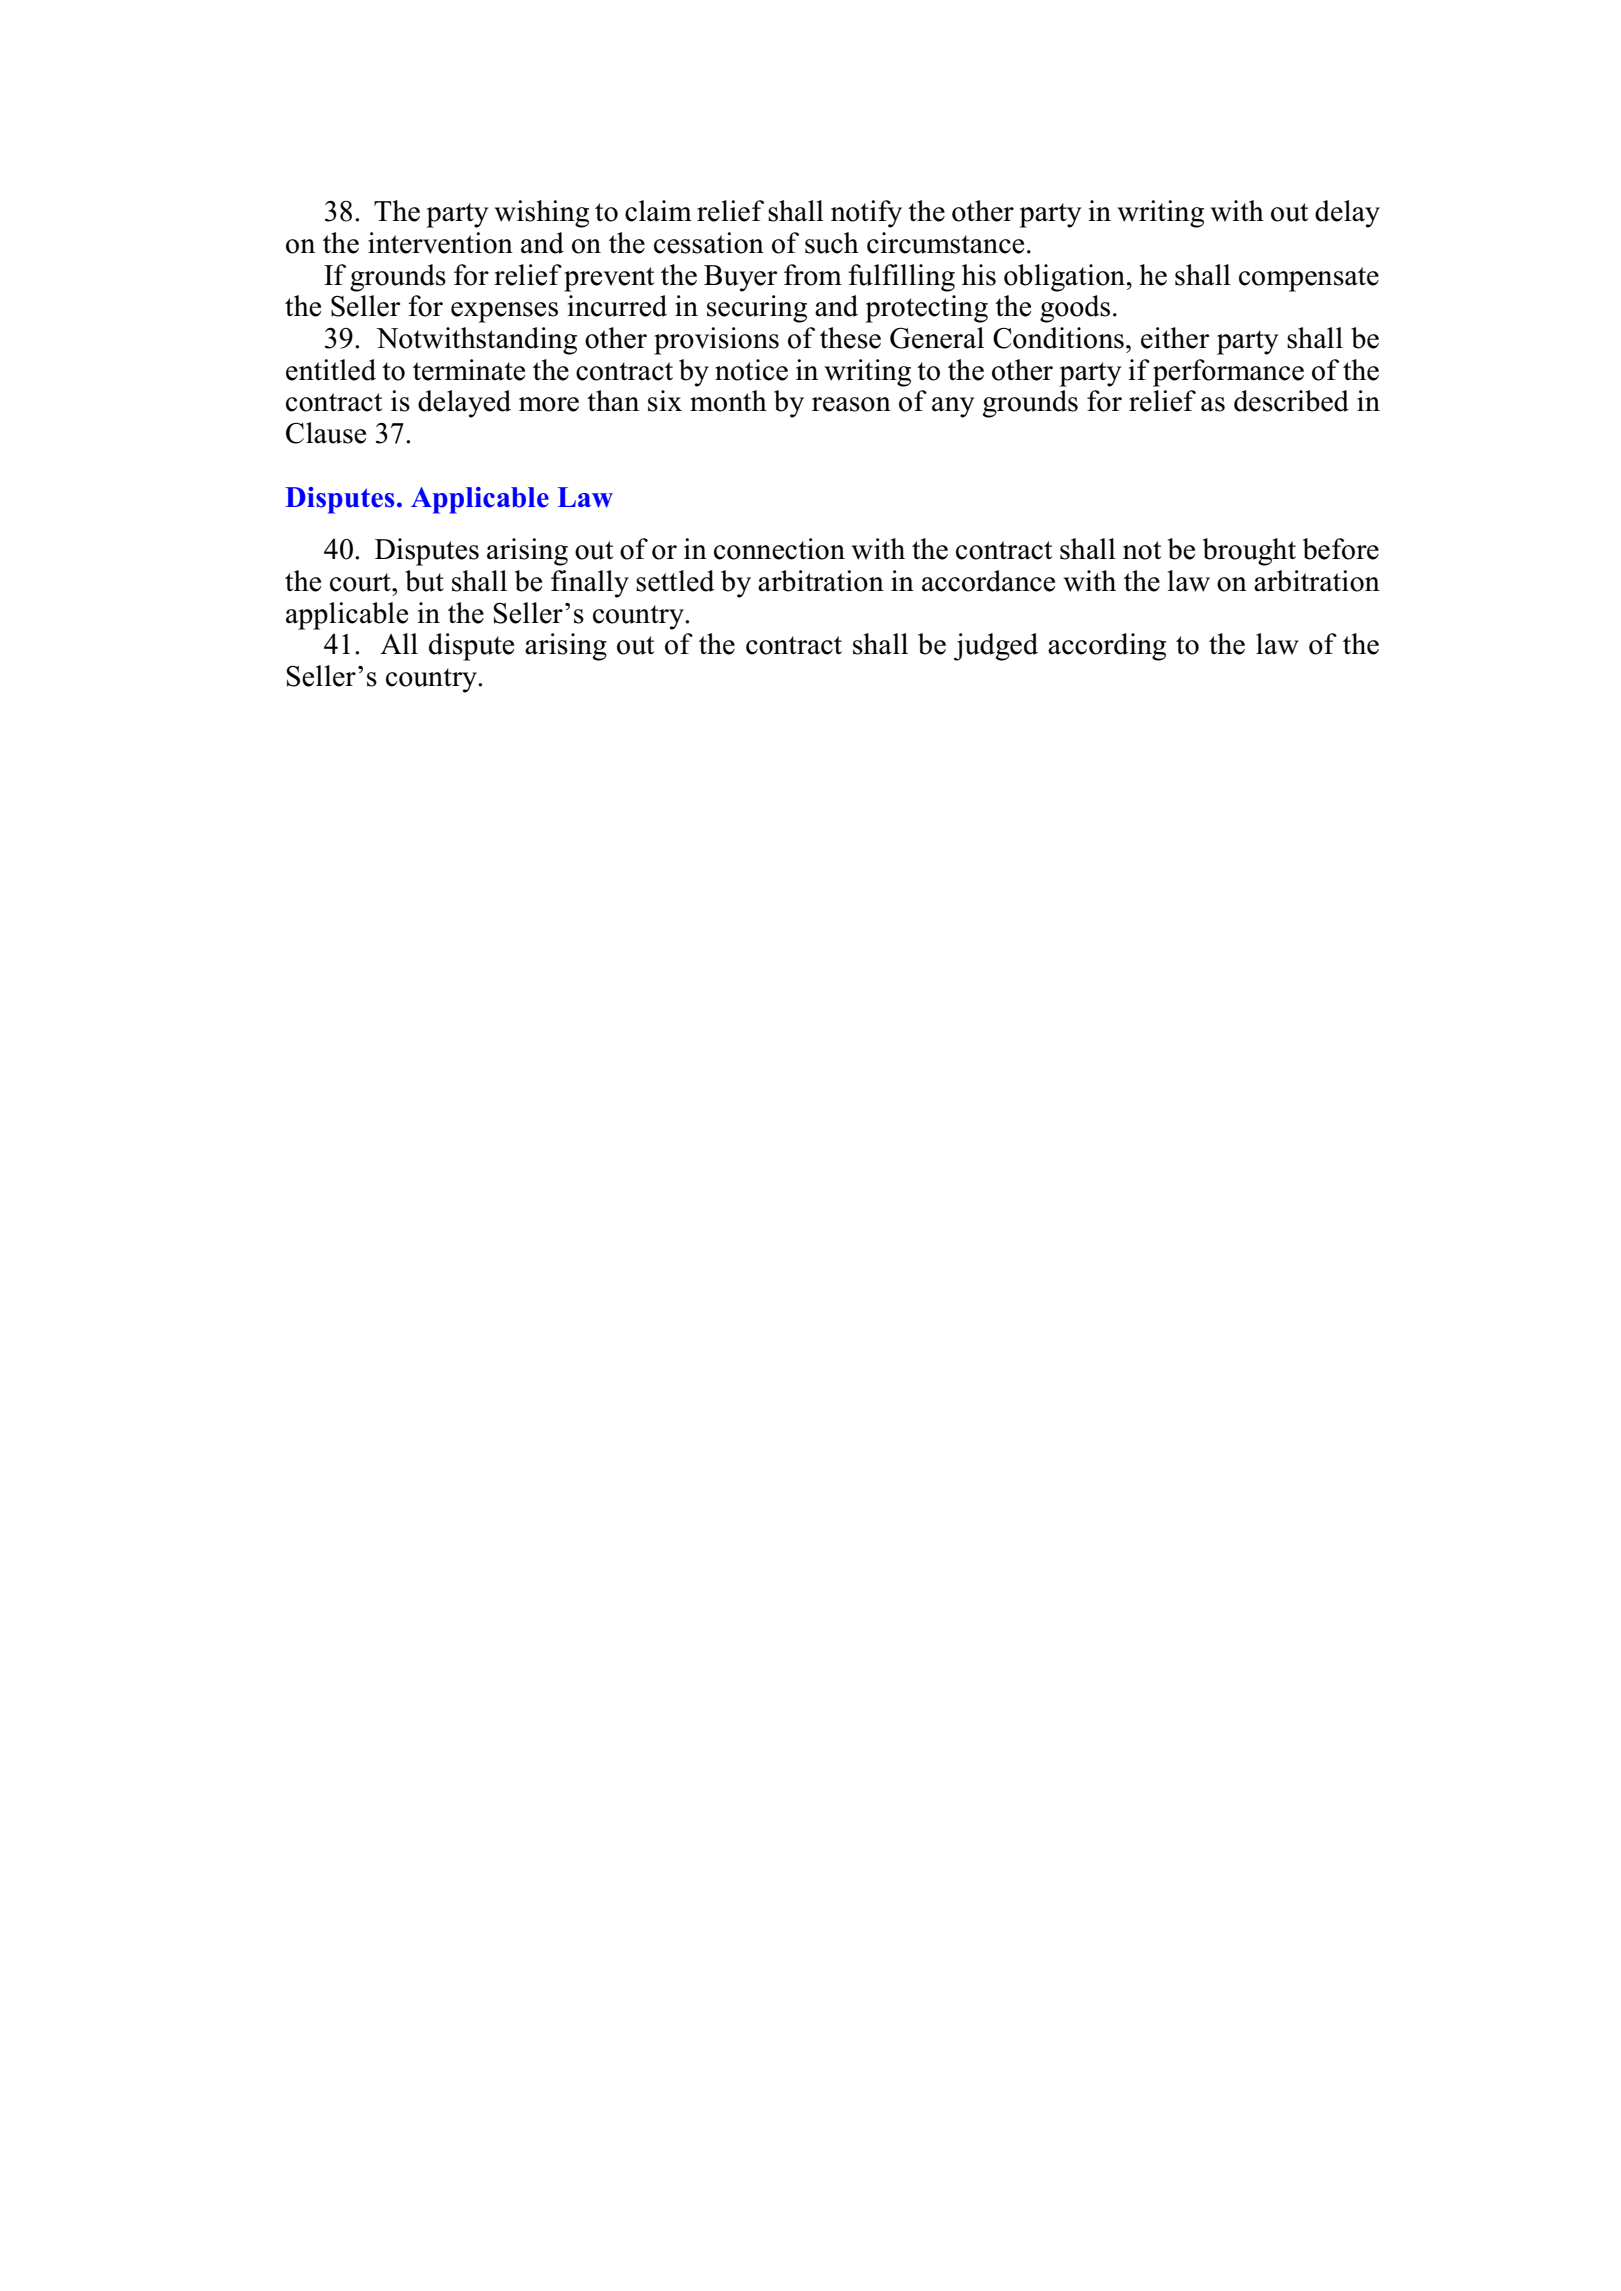  I want to click on Clause, so click(326, 433).
